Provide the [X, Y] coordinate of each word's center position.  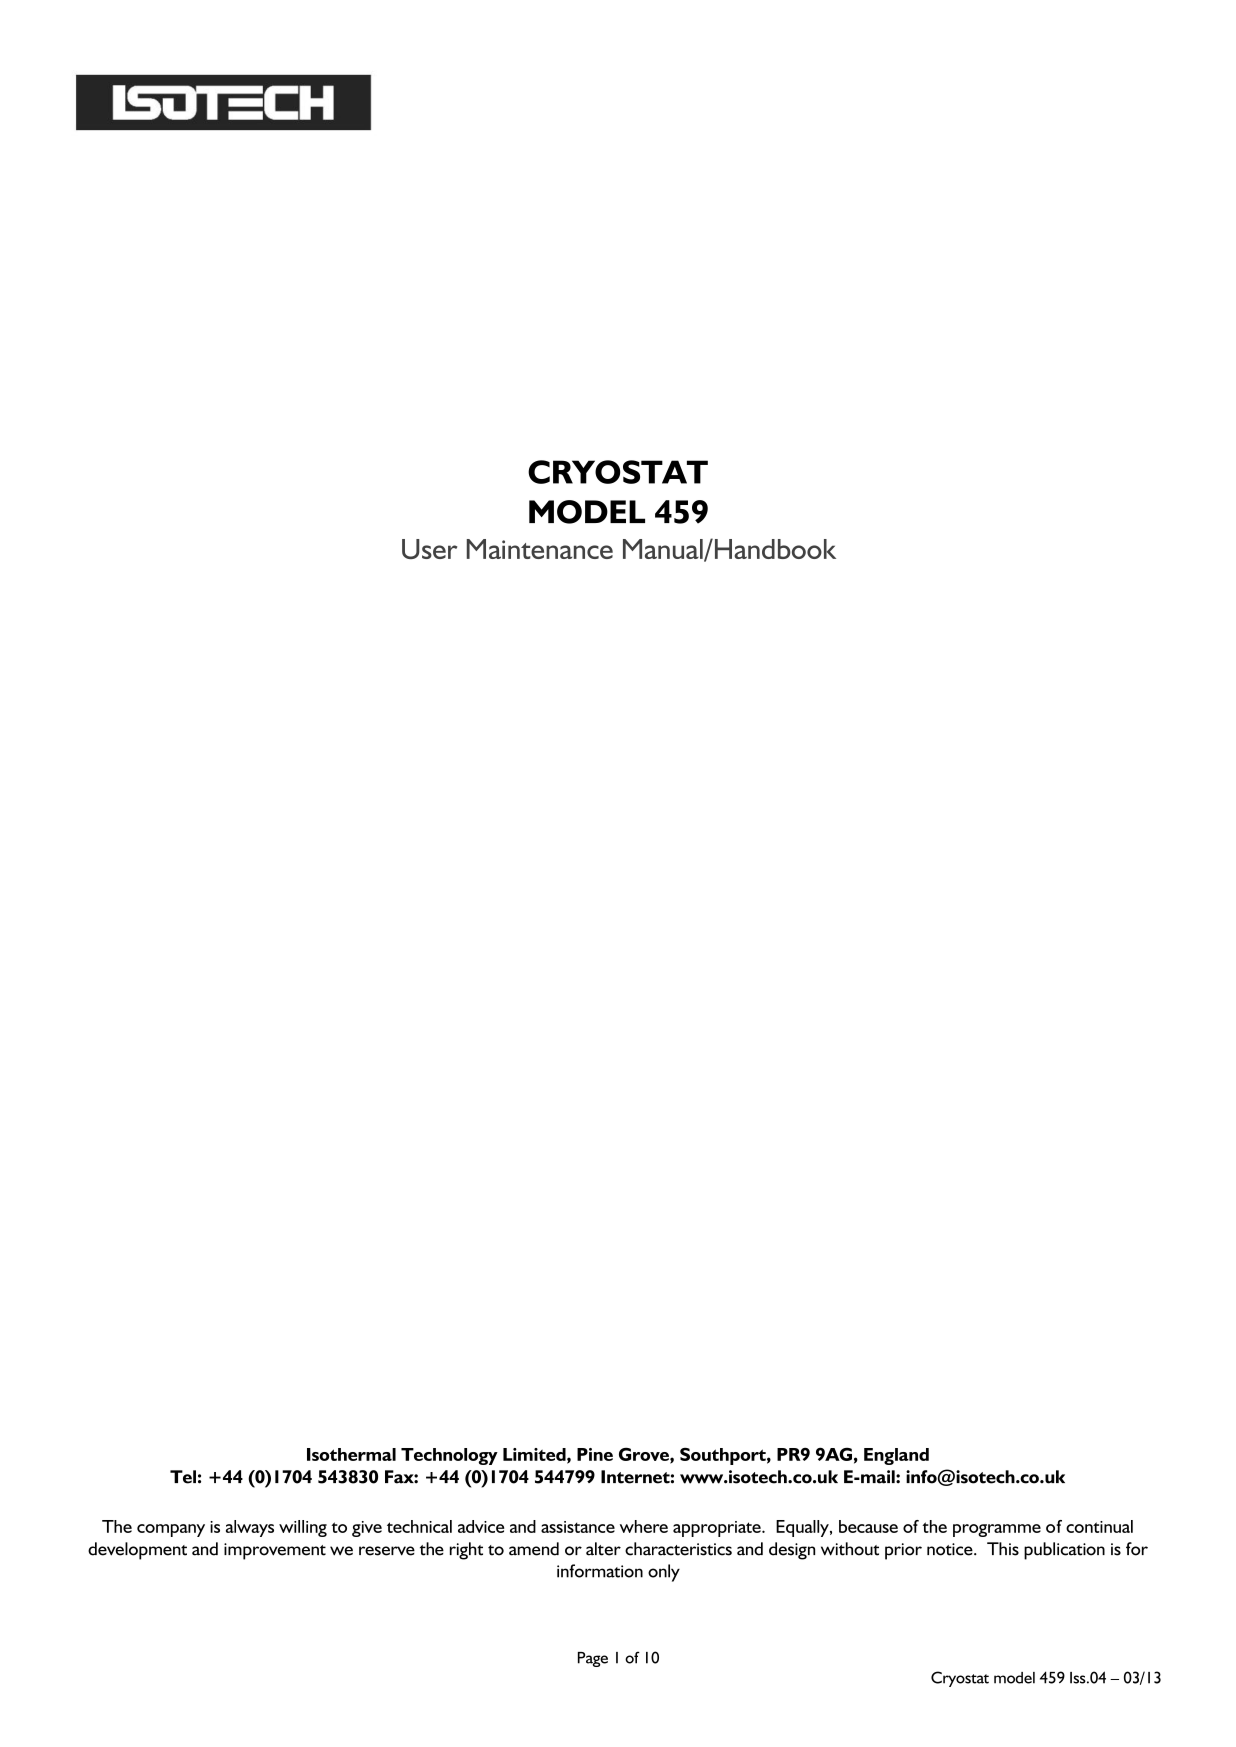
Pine [595, 1454]
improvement [275, 1551]
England [896, 1456]
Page [593, 1659]
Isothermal [351, 1454]
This [1003, 1549]
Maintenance [540, 549]
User [429, 549]
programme [997, 1530]
